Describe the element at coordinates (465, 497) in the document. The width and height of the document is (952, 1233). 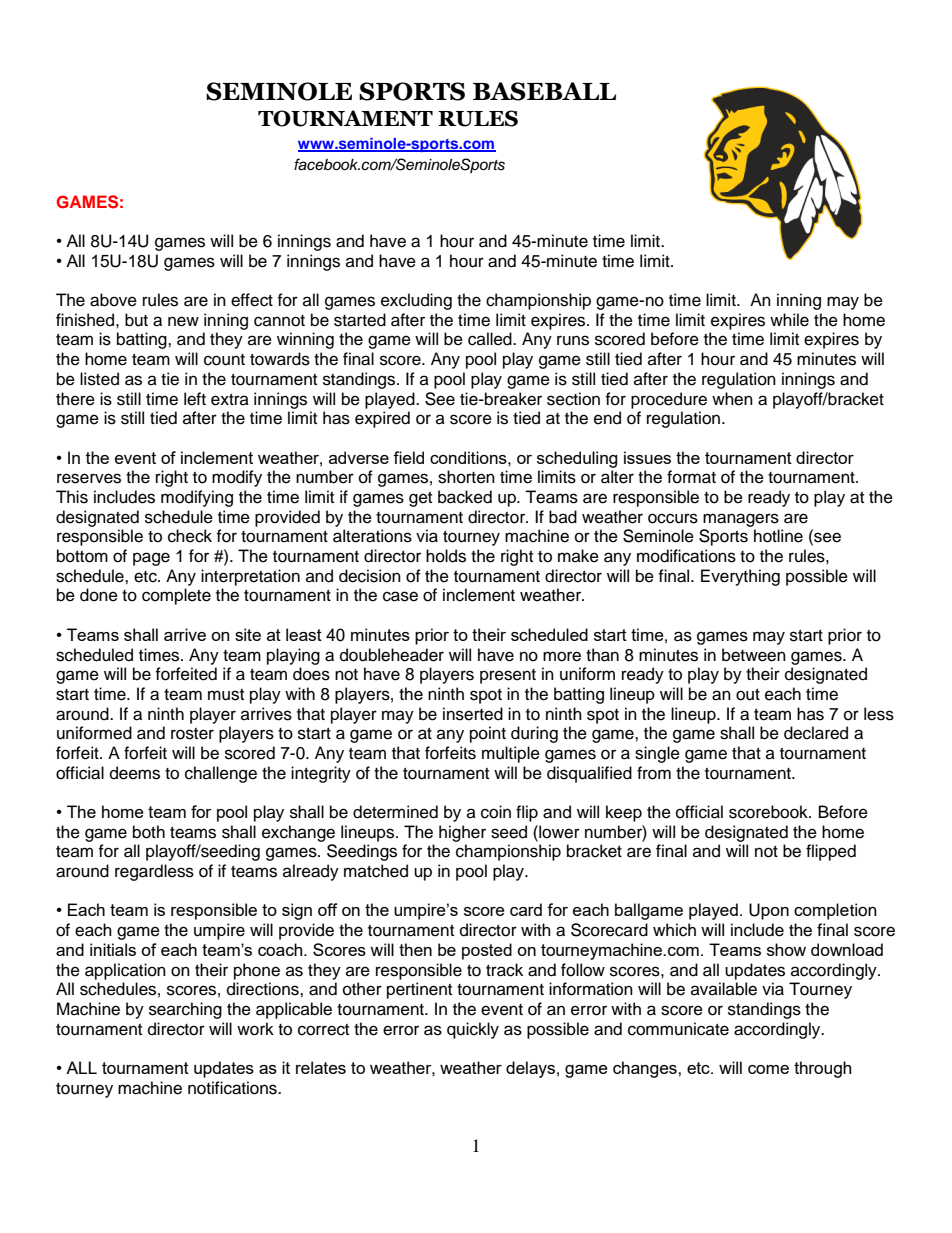
I see `backed` at that location.
